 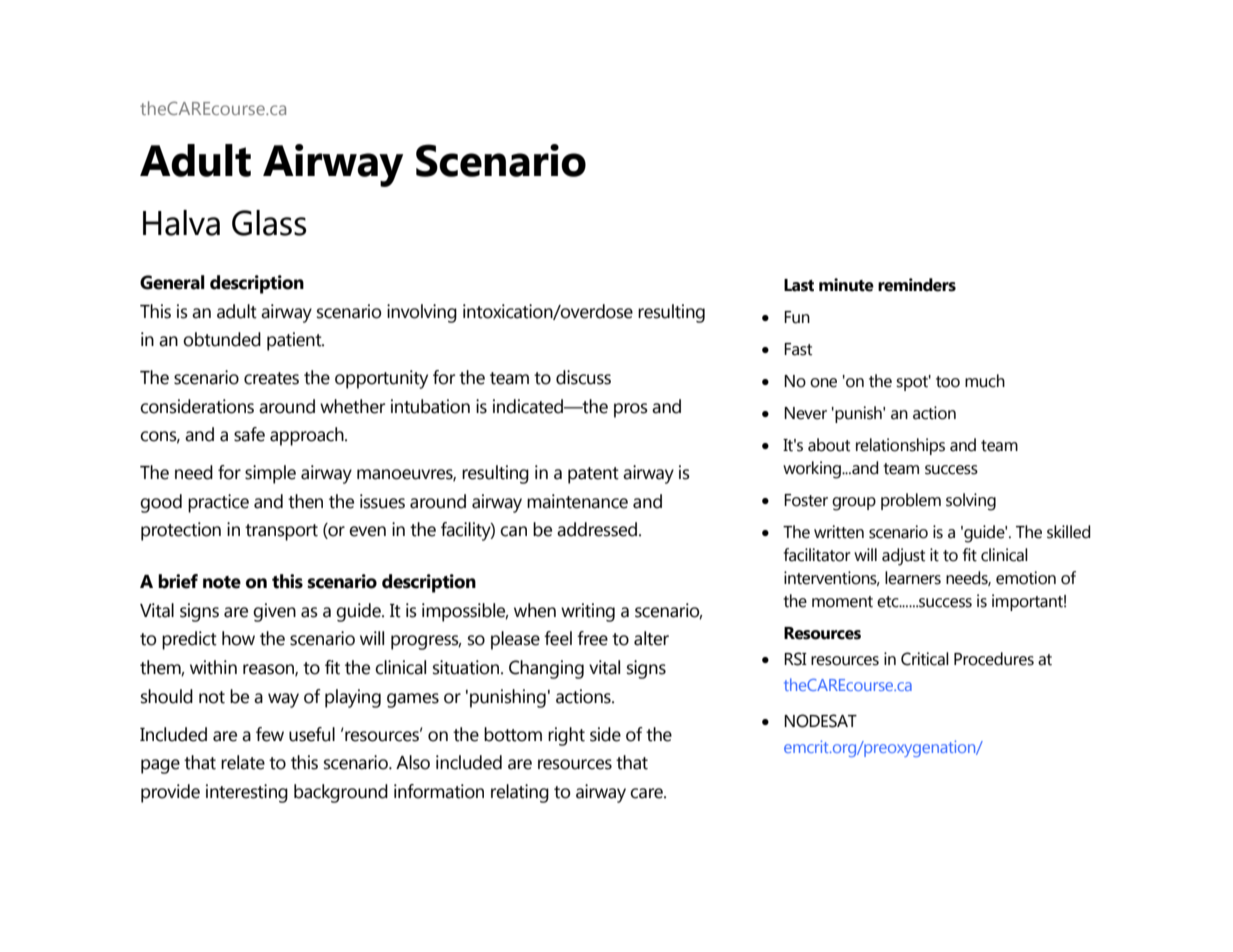 What do you see at coordinates (243, 762) in the page?
I see `relate` at bounding box center [243, 762].
